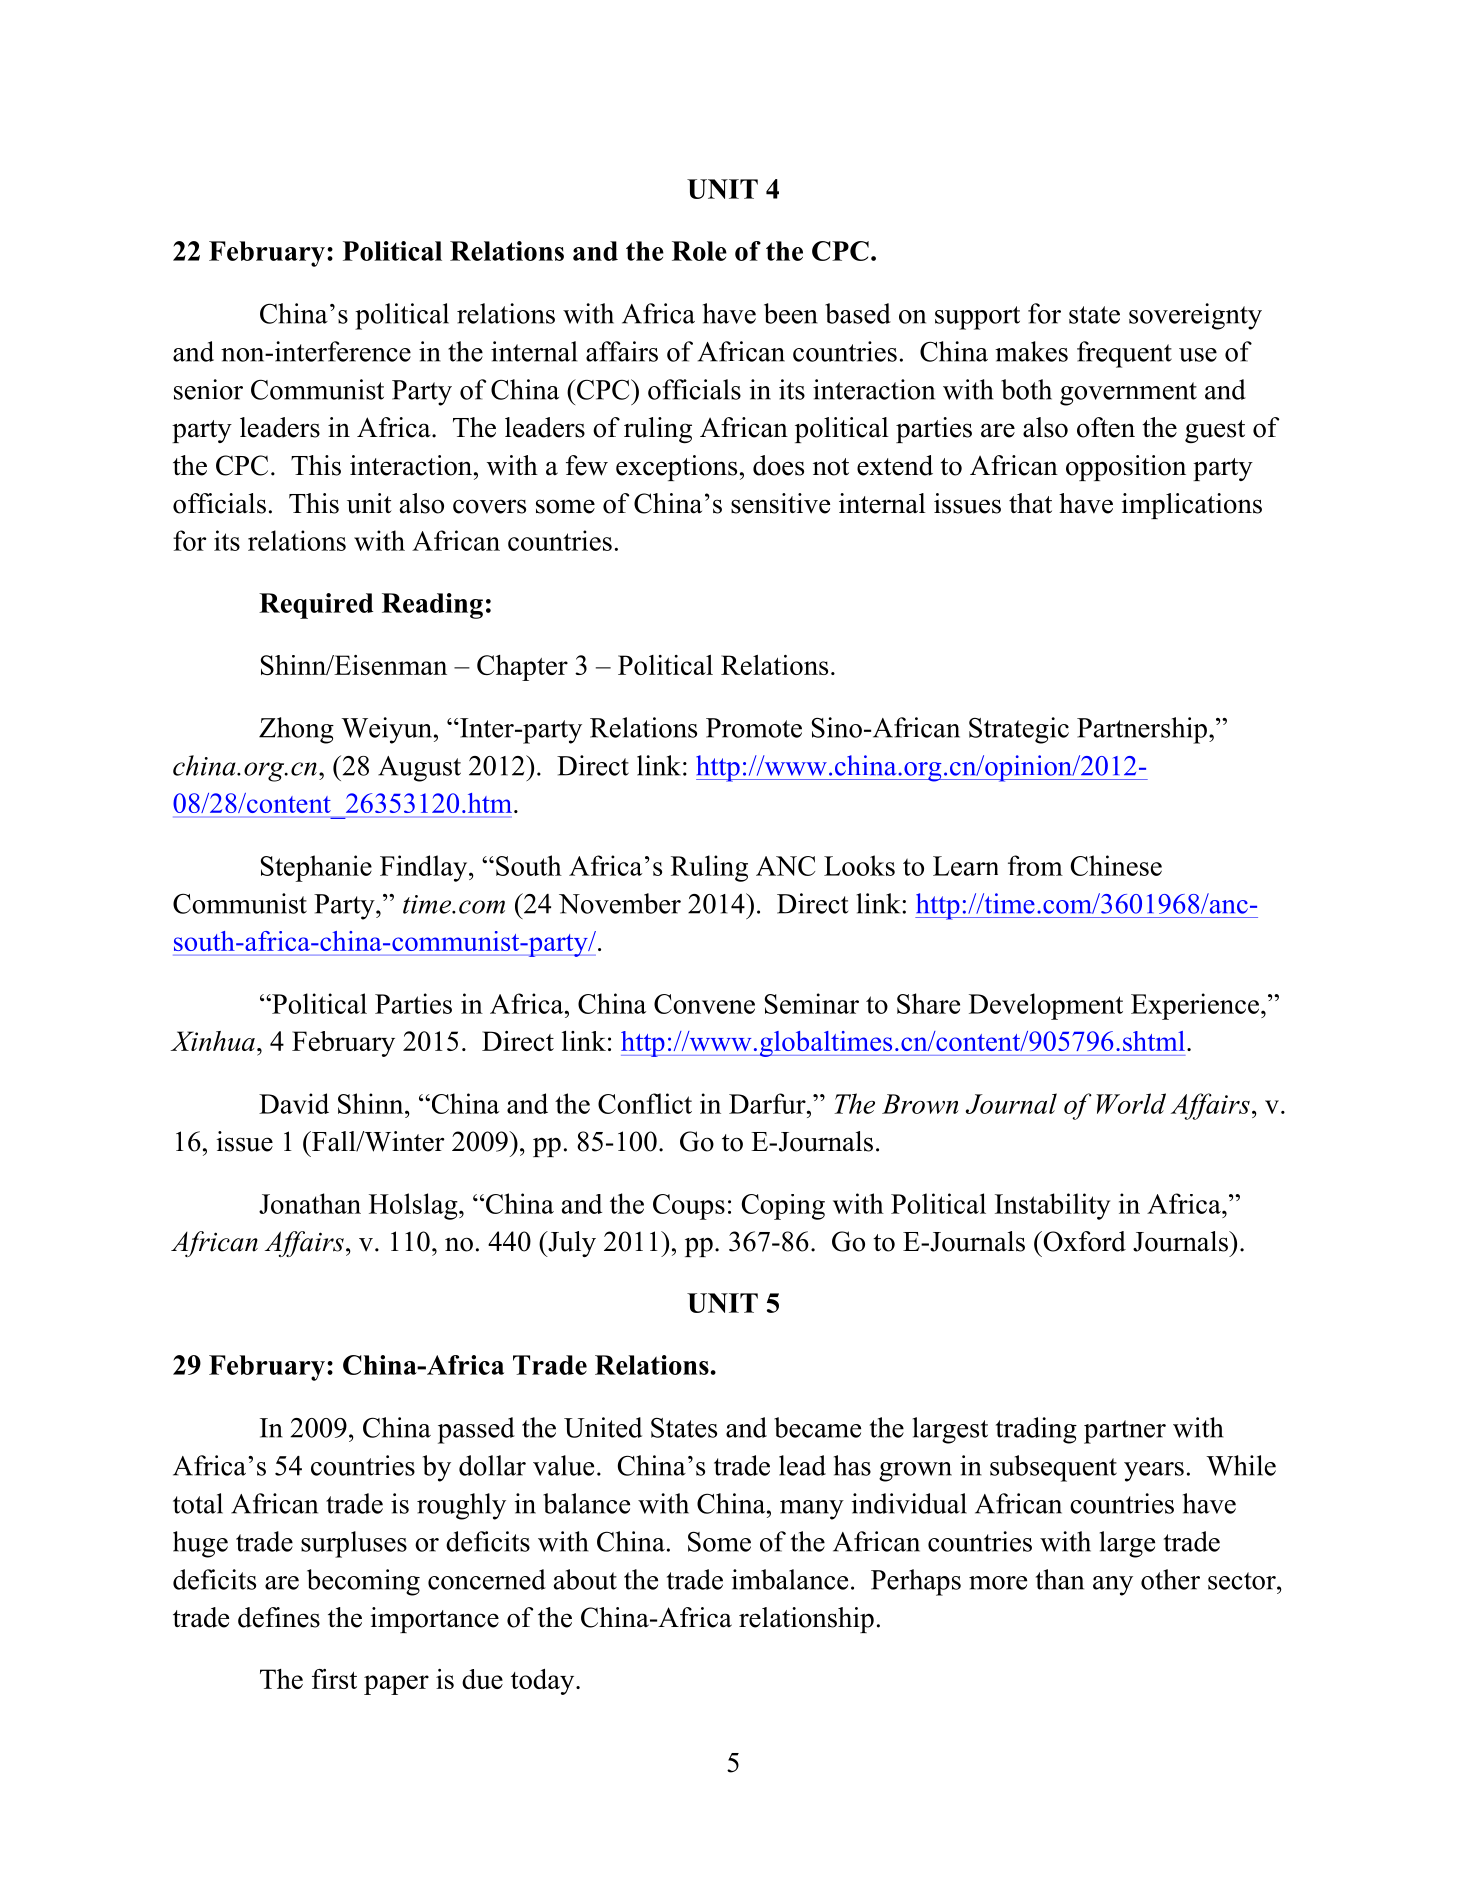 This screenshot has width=1467, height=1898. What do you see at coordinates (689, 1207) in the screenshot?
I see `Coups` at bounding box center [689, 1207].
